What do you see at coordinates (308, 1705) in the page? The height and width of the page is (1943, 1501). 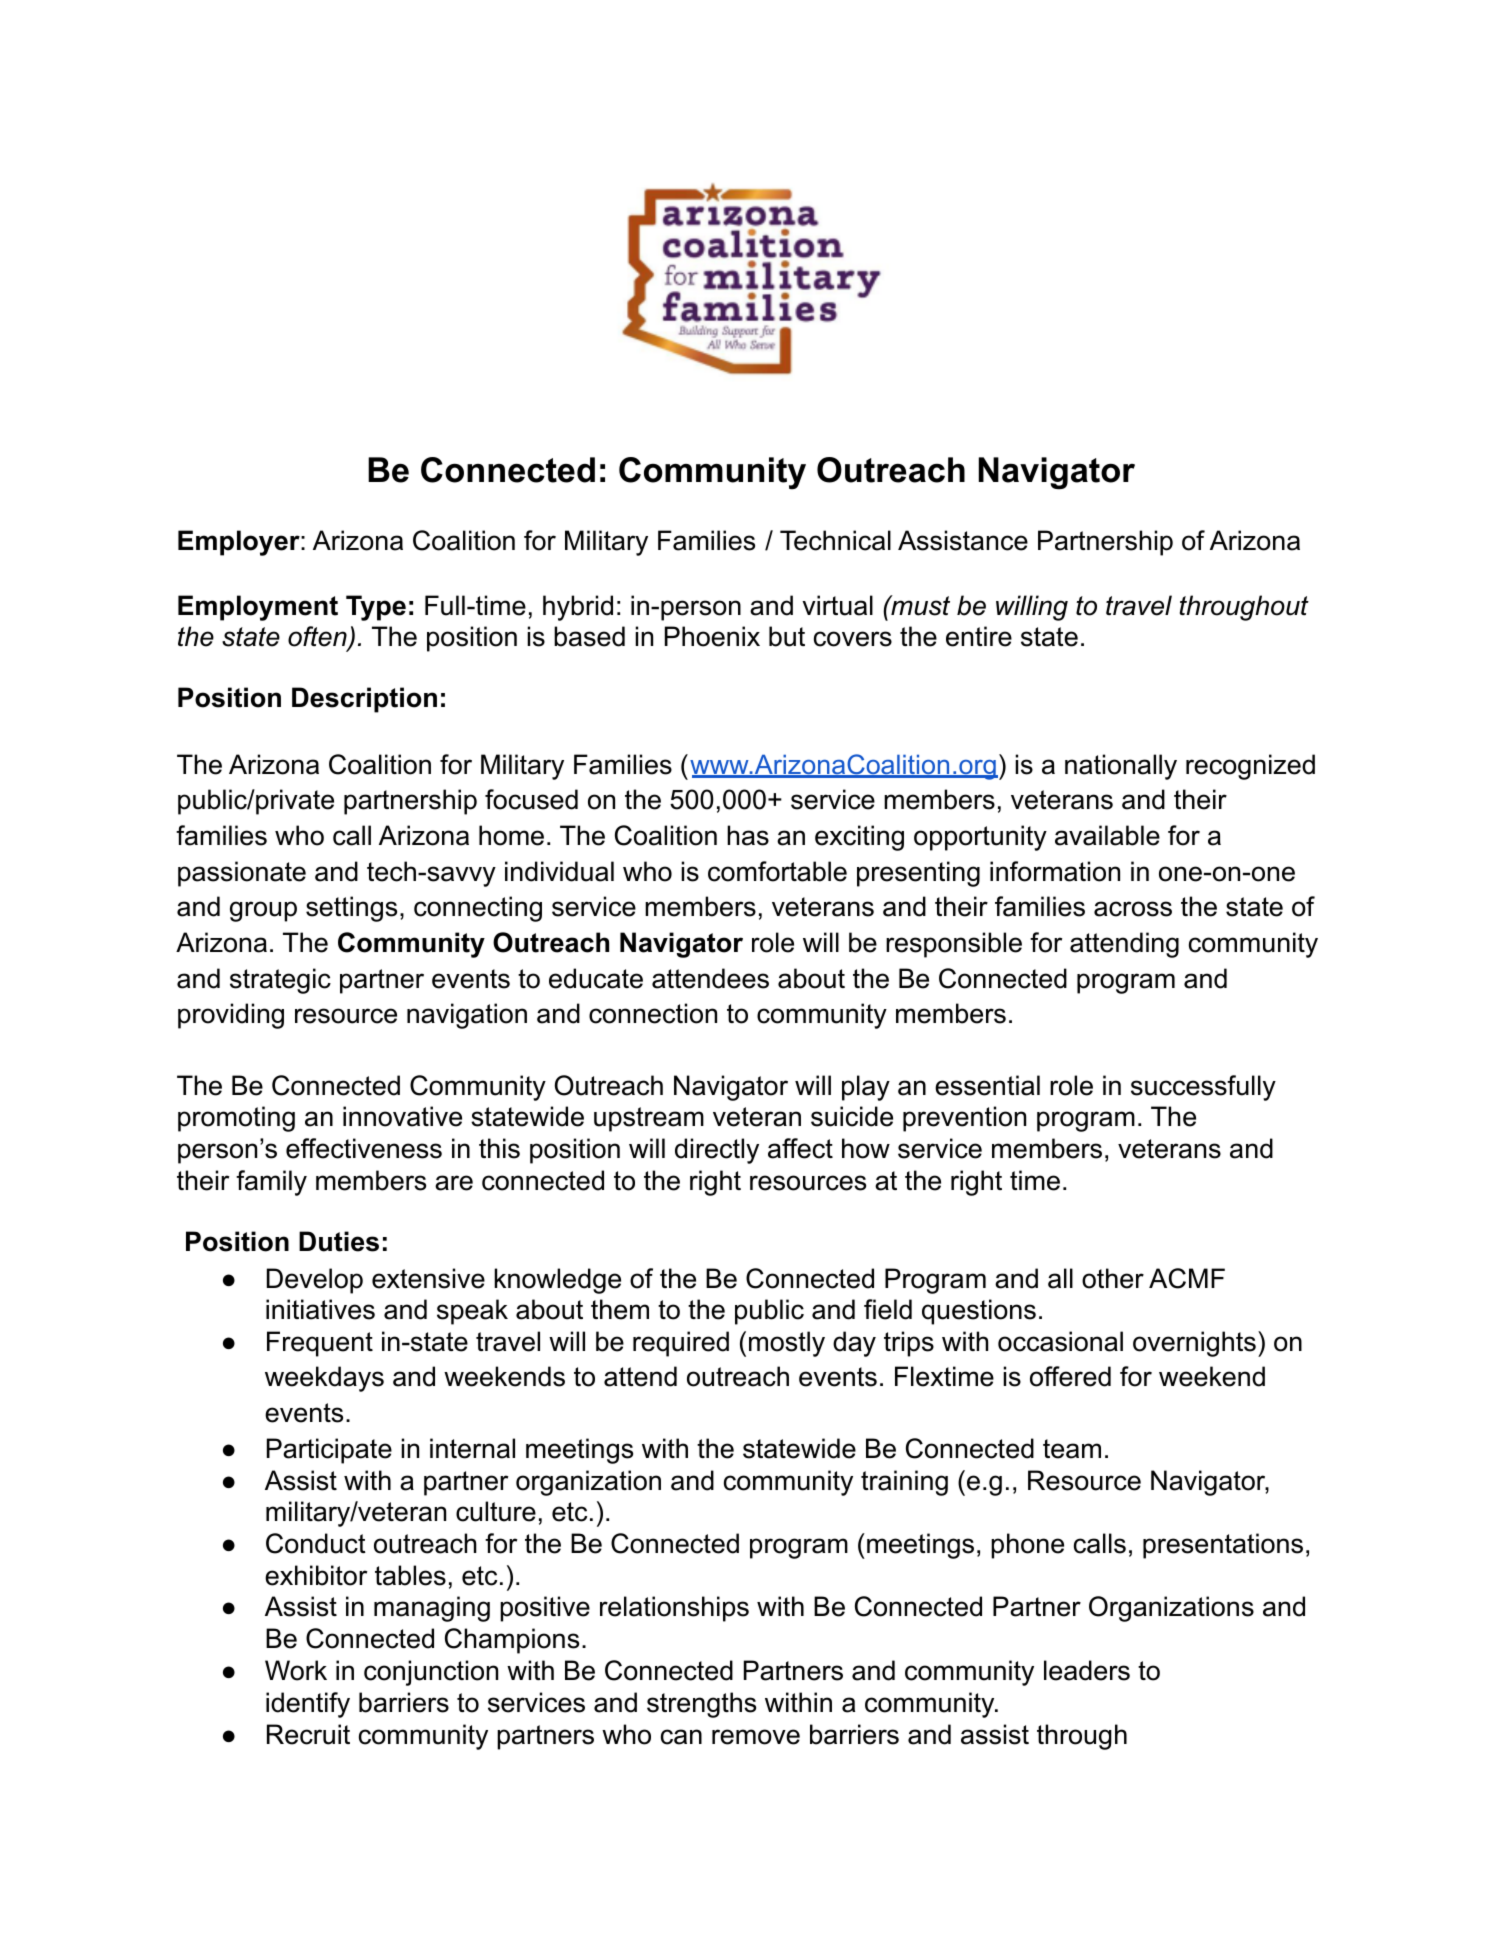 I see `identify` at bounding box center [308, 1705].
